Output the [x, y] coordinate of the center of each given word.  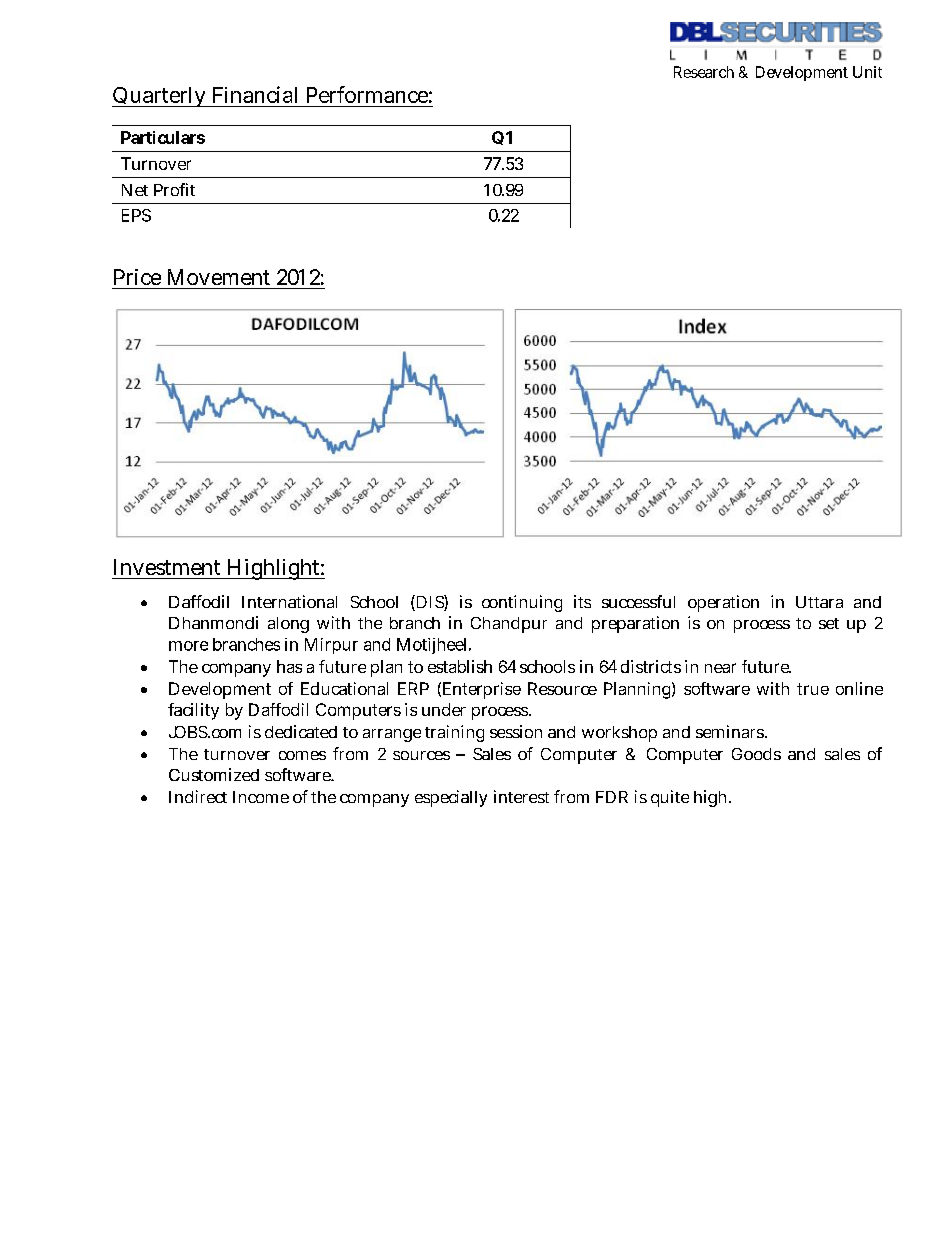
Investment [167, 567]
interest [521, 796]
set [829, 623]
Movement [219, 277]
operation [723, 603]
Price [137, 277]
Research [704, 72]
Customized [214, 774]
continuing [522, 603]
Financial [255, 94]
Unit [867, 72]
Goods [756, 754]
